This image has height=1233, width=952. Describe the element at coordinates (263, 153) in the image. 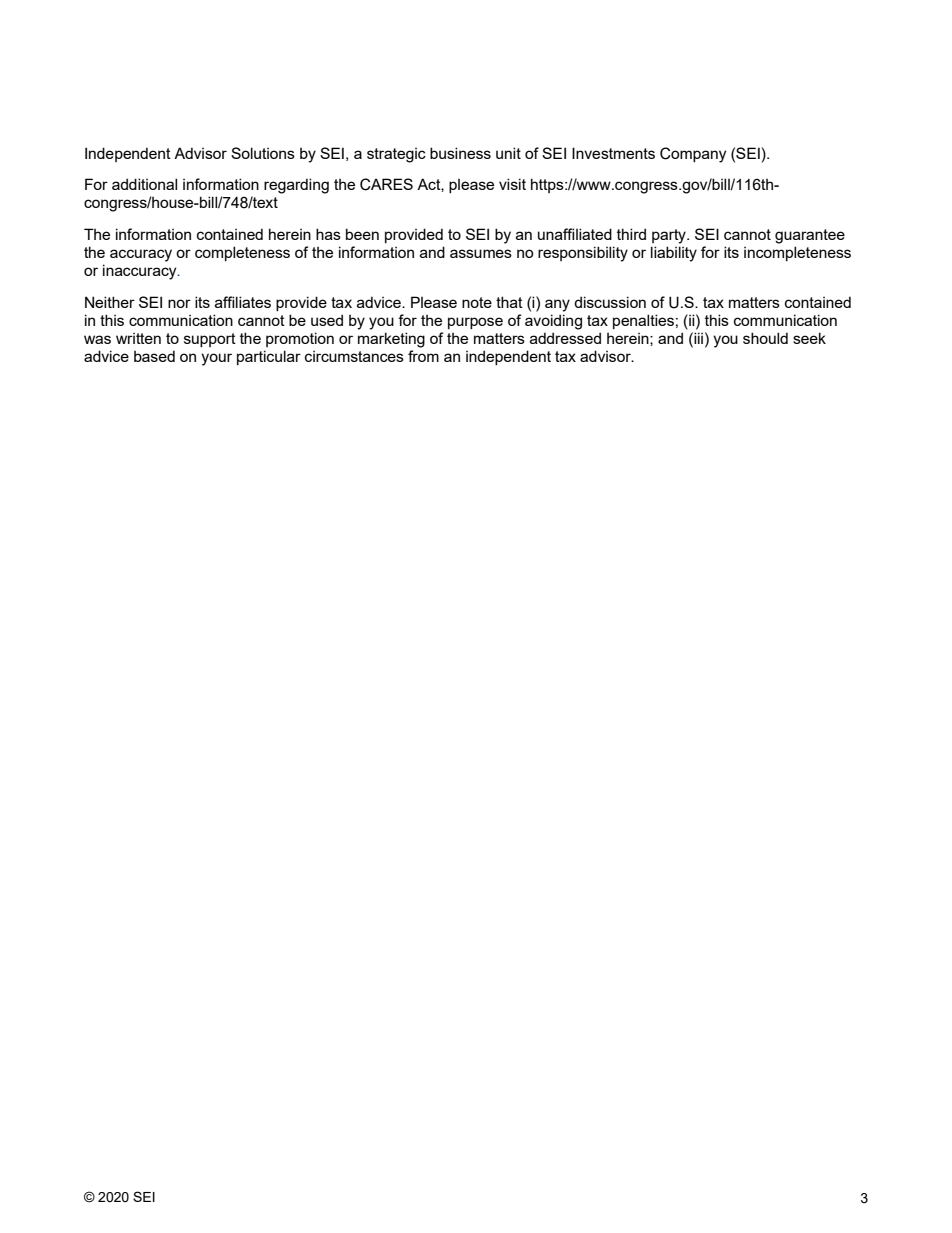

I see `Solutions` at that location.
